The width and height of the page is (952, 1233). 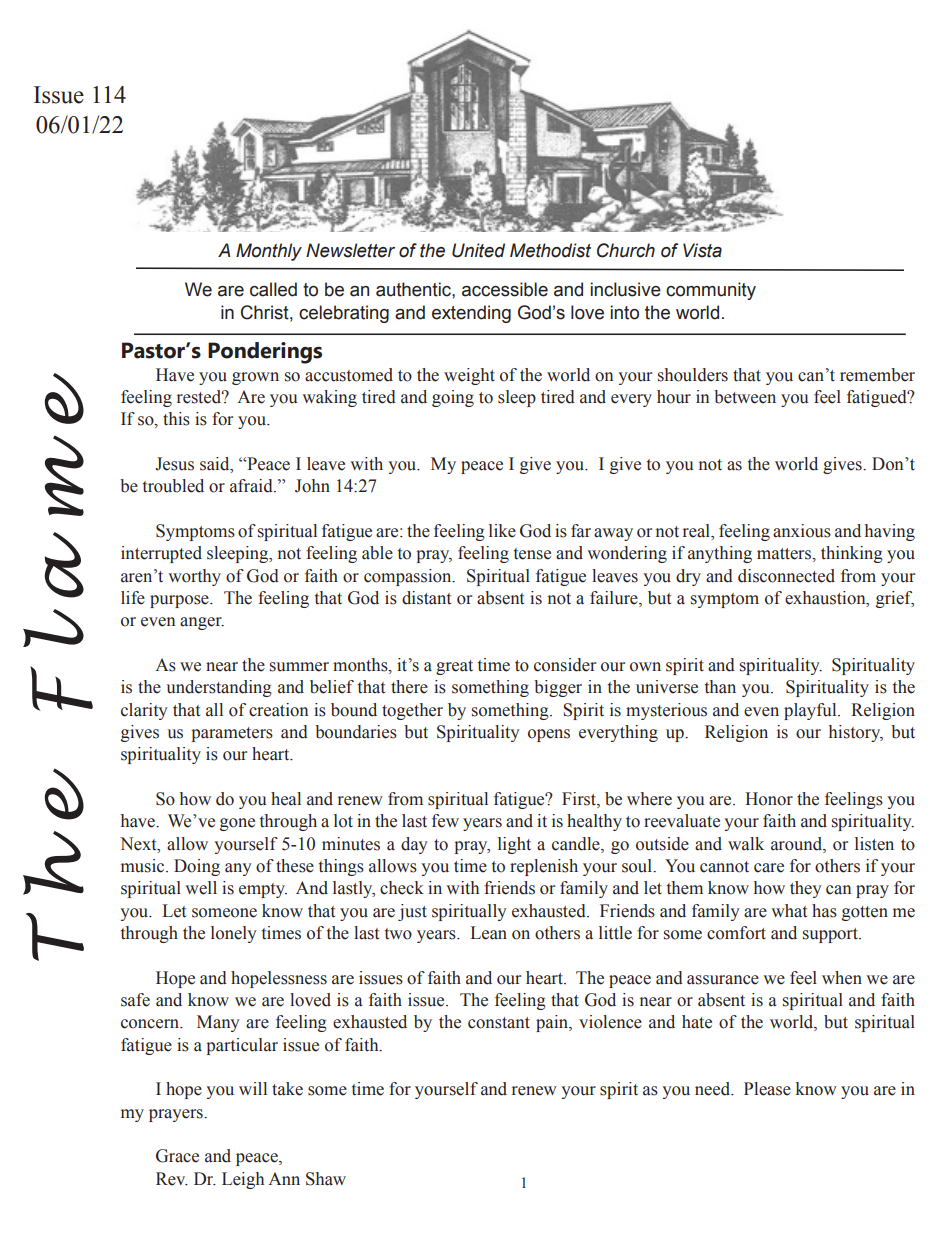 What do you see at coordinates (786, 576) in the page?
I see `disconnected` at bounding box center [786, 576].
